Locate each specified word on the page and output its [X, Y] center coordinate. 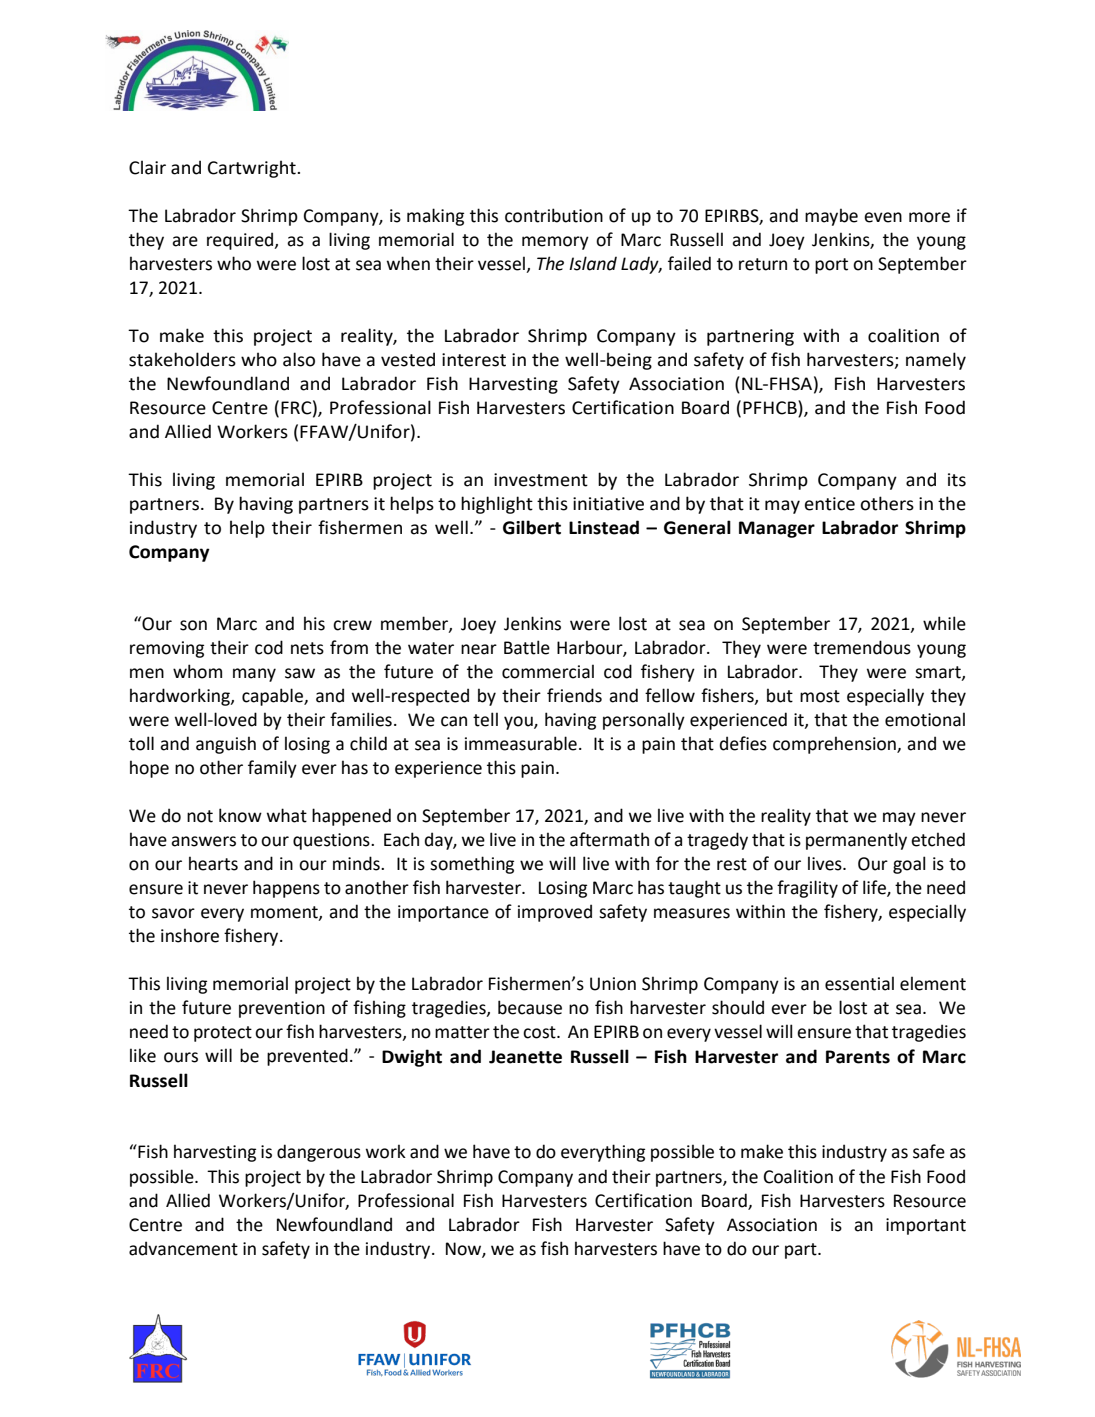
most [820, 696]
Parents [858, 1057]
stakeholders [182, 359]
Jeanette [525, 1057]
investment [541, 480]
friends [574, 695]
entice [830, 504]
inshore [190, 935]
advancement [183, 1248]
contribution [554, 215]
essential [859, 983]
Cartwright [253, 169]
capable [273, 697]
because [530, 1007]
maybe [831, 217]
